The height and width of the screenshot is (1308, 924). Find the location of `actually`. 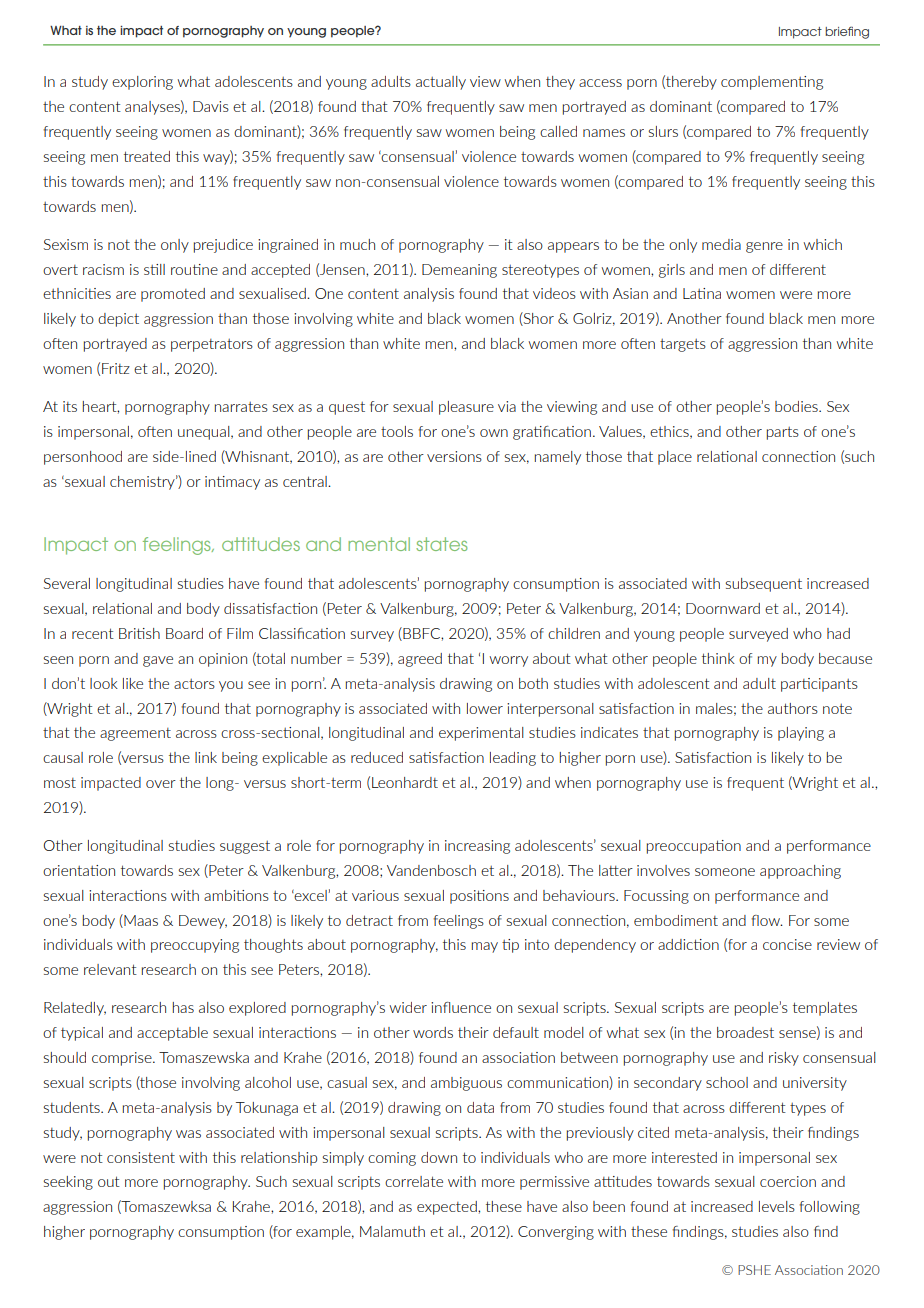

actually is located at coordinates (441, 83).
